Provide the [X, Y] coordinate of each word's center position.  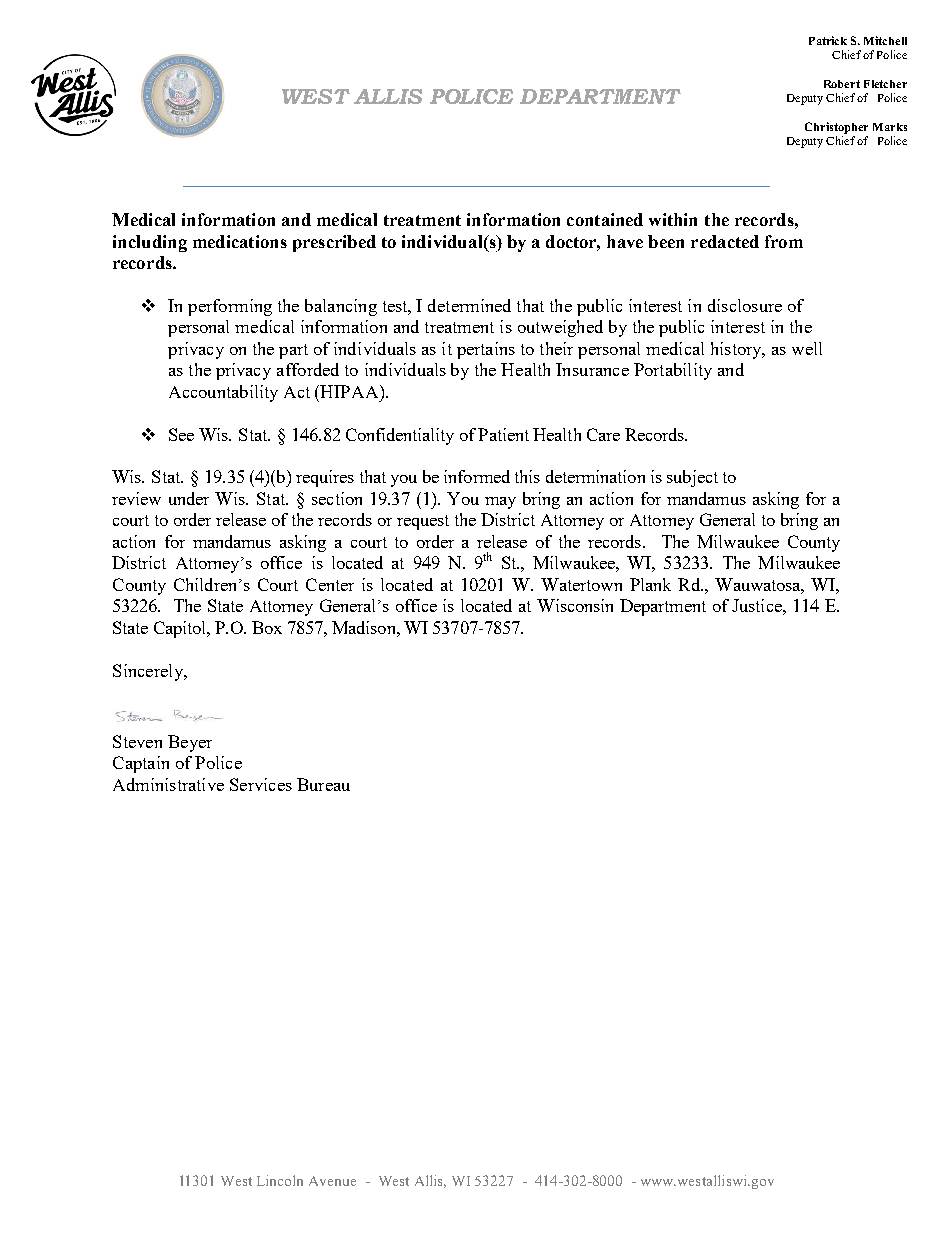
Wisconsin [575, 605]
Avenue [332, 1181]
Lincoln [280, 1180]
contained [605, 219]
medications [240, 241]
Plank [650, 584]
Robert [842, 84]
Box [267, 627]
